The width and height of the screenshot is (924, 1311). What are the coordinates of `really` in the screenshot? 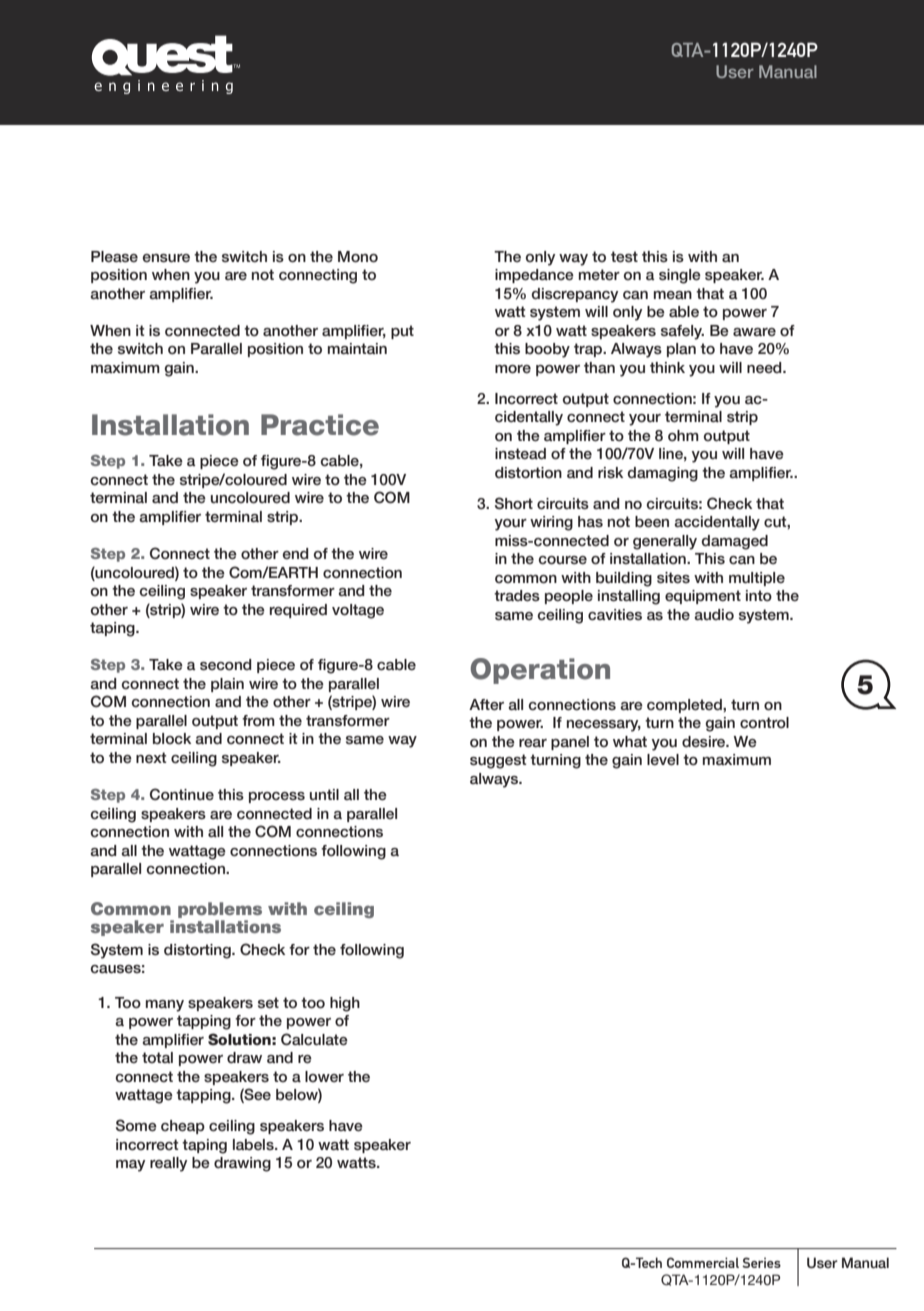 It's located at (168, 1164).
